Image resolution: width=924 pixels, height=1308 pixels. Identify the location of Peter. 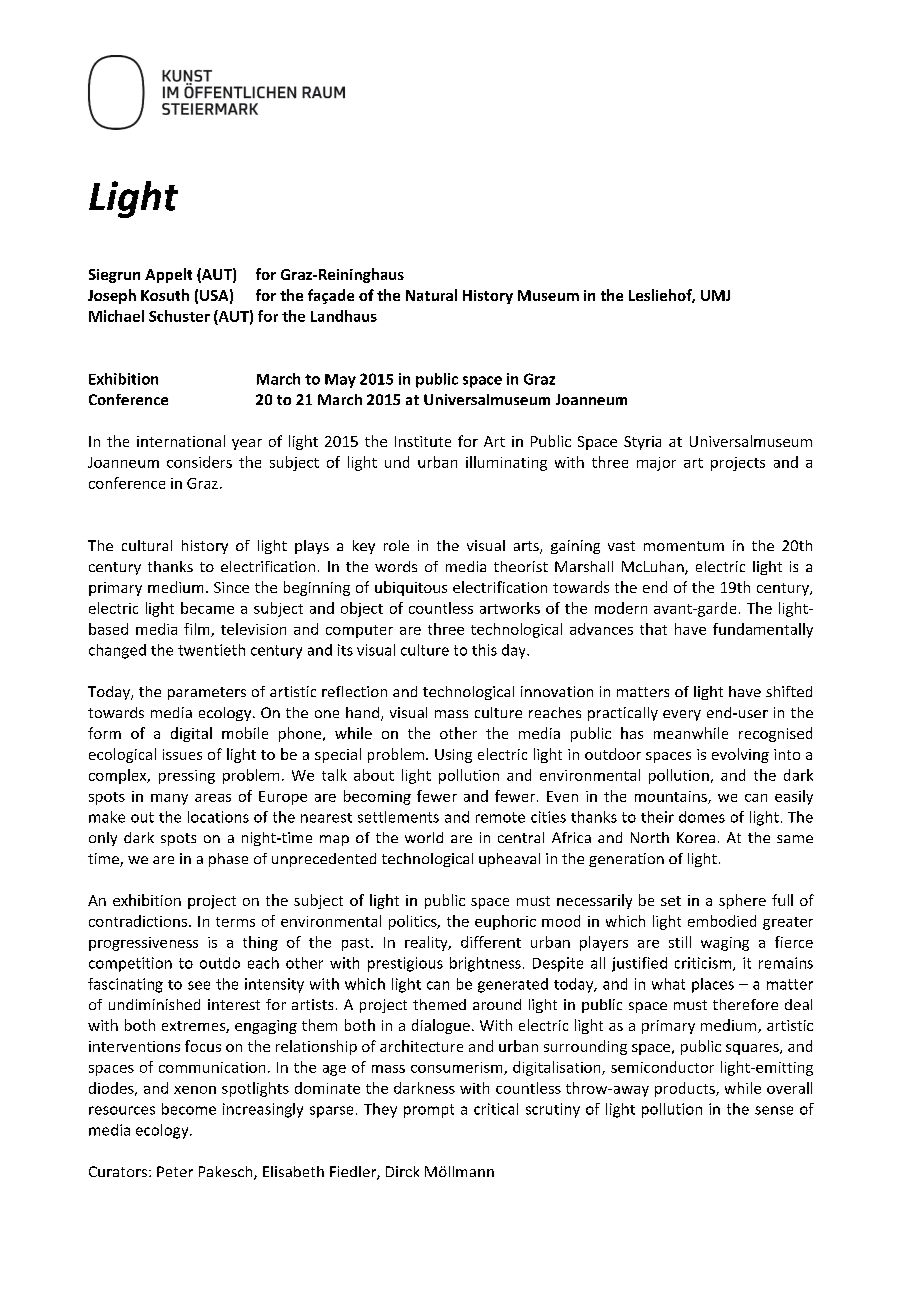
(175, 1171).
